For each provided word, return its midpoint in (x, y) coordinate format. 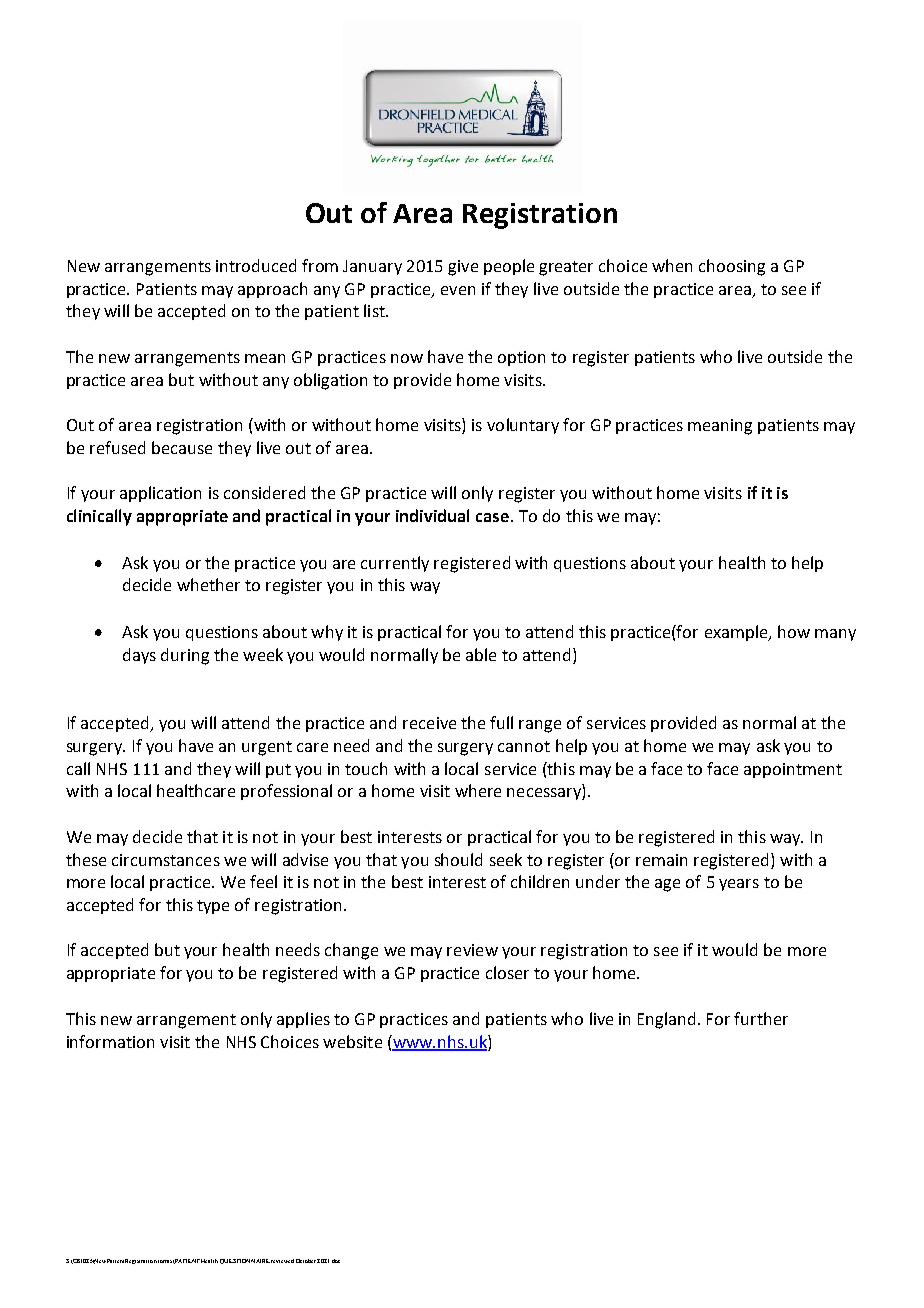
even (458, 290)
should (458, 859)
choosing (732, 267)
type (213, 907)
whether (208, 584)
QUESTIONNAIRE (245, 1261)
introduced (256, 265)
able (481, 654)
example (737, 633)
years (739, 885)
